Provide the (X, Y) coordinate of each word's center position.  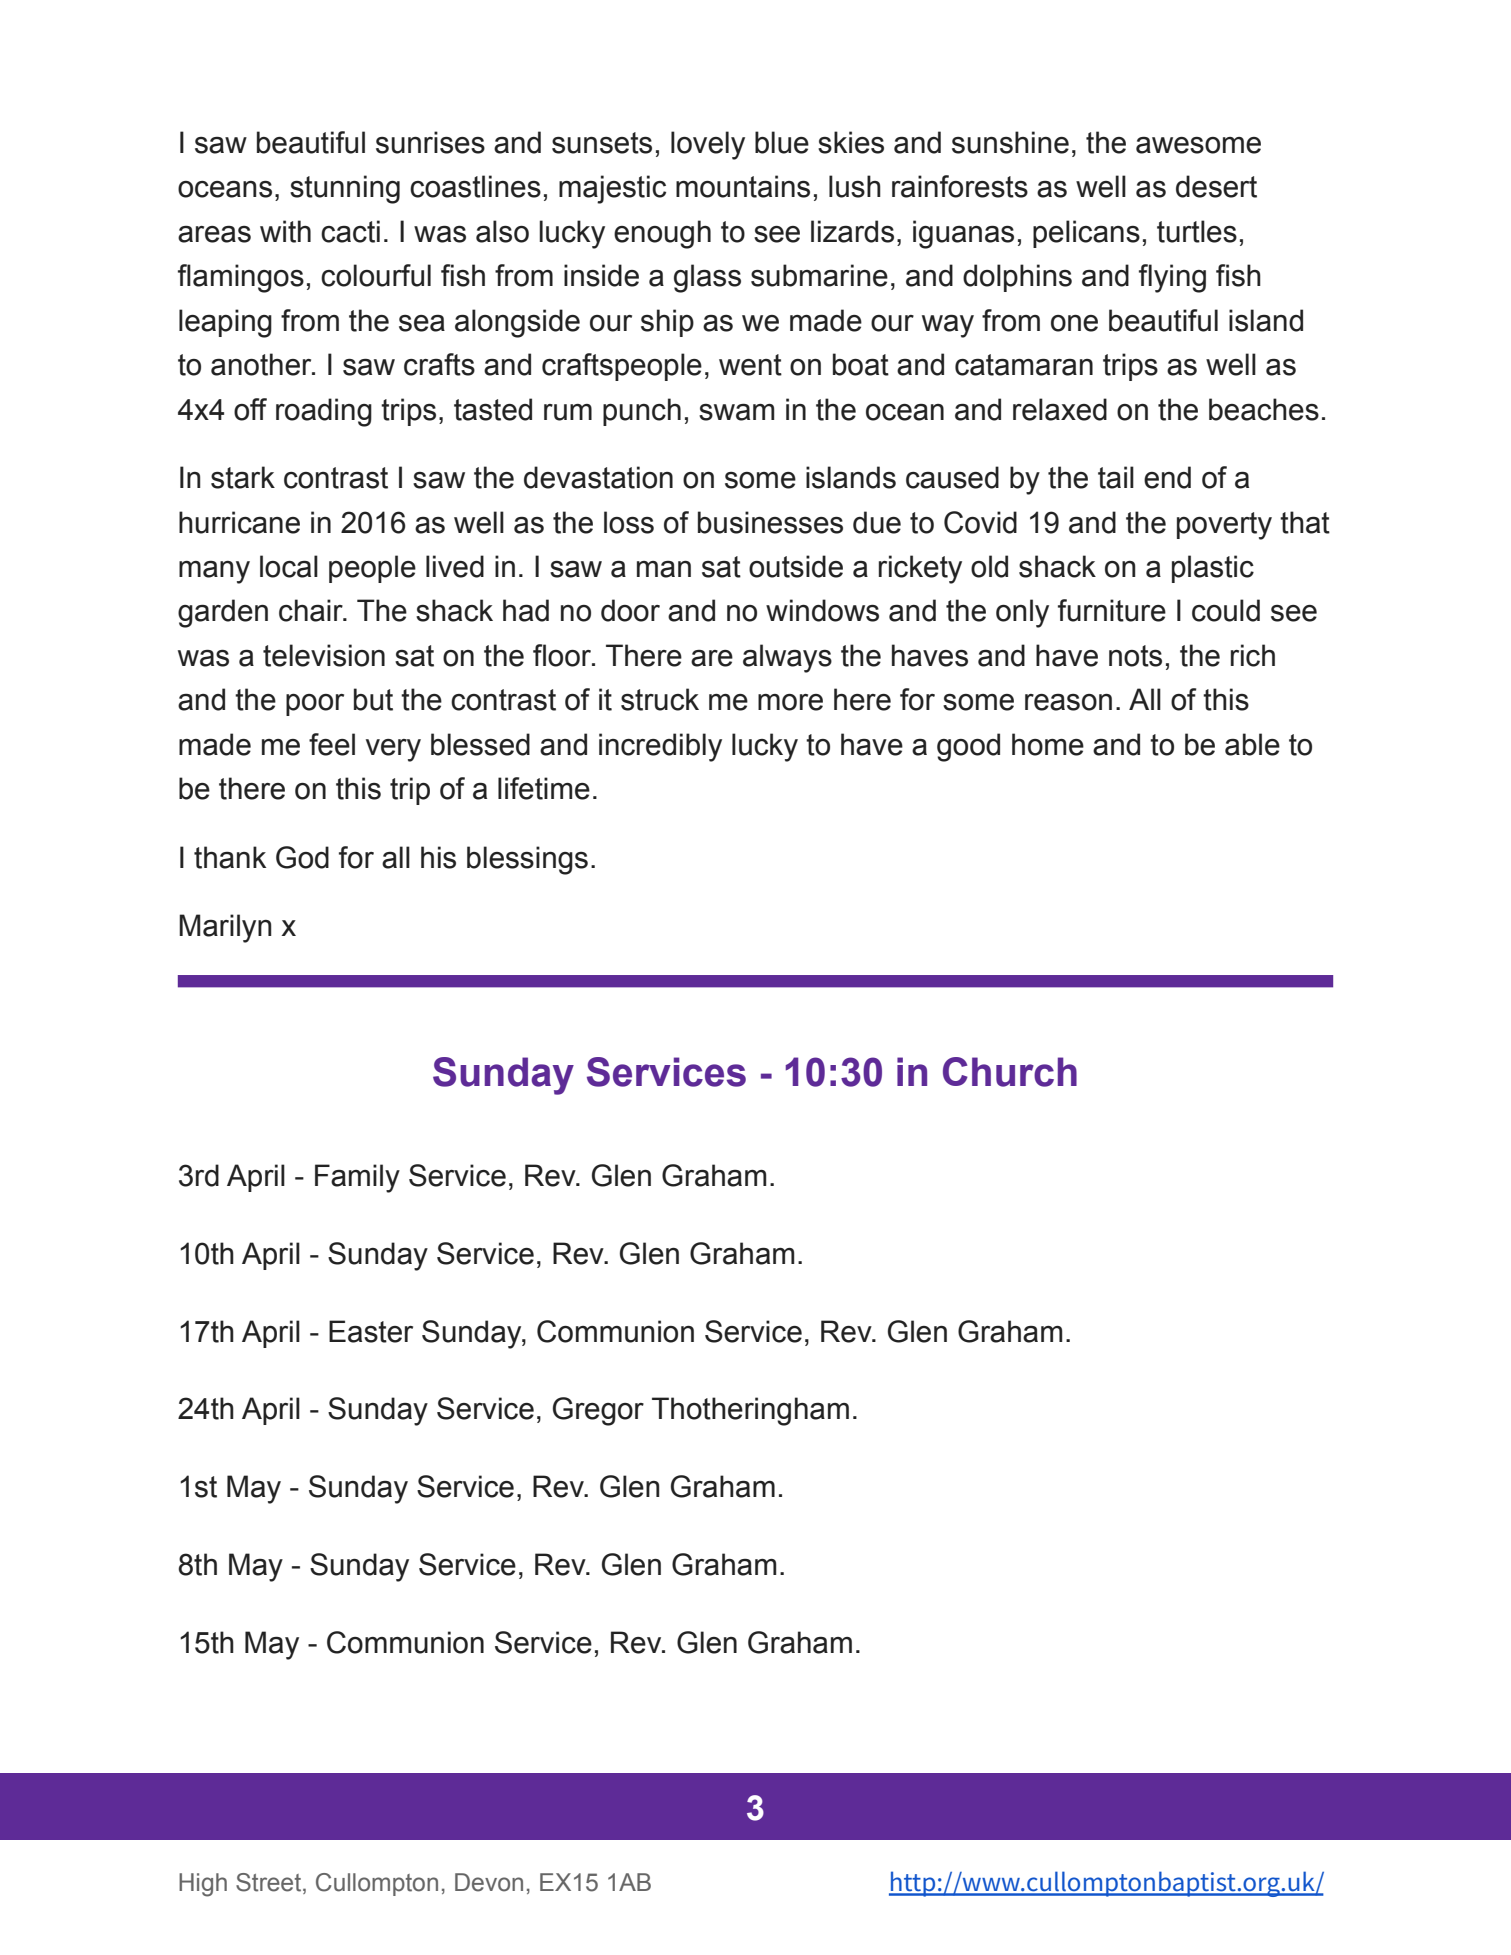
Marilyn (225, 928)
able (1252, 744)
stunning (345, 189)
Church (1010, 1072)
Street (270, 1883)
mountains (743, 186)
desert (1216, 186)
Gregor (598, 1411)
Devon (489, 1882)
